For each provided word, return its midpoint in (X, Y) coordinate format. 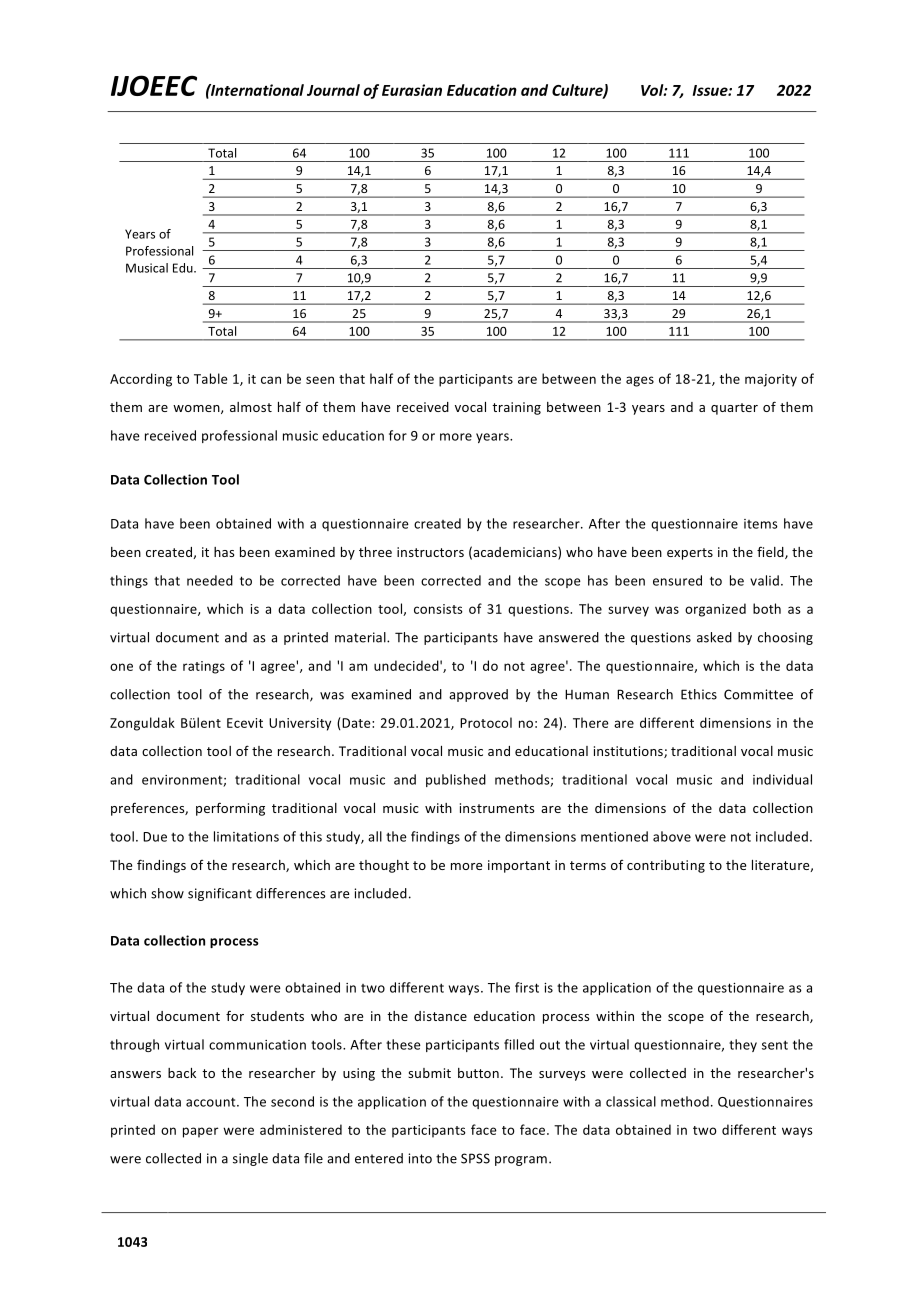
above (672, 836)
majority (771, 380)
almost (251, 407)
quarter (734, 409)
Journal (333, 90)
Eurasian (412, 90)
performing (230, 809)
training (516, 408)
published (456, 780)
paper (201, 1132)
